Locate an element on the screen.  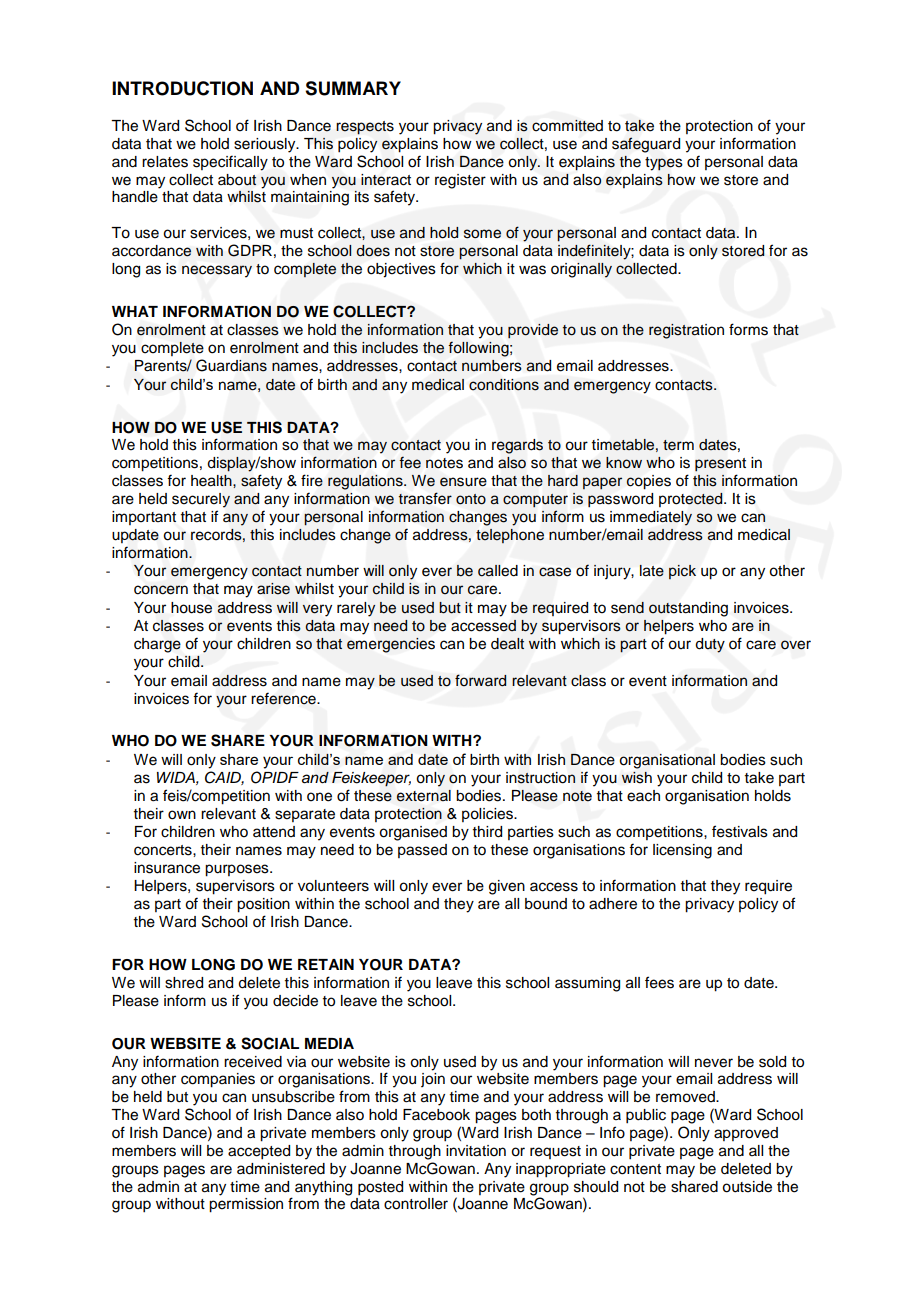
accepted is located at coordinates (259, 1152).
